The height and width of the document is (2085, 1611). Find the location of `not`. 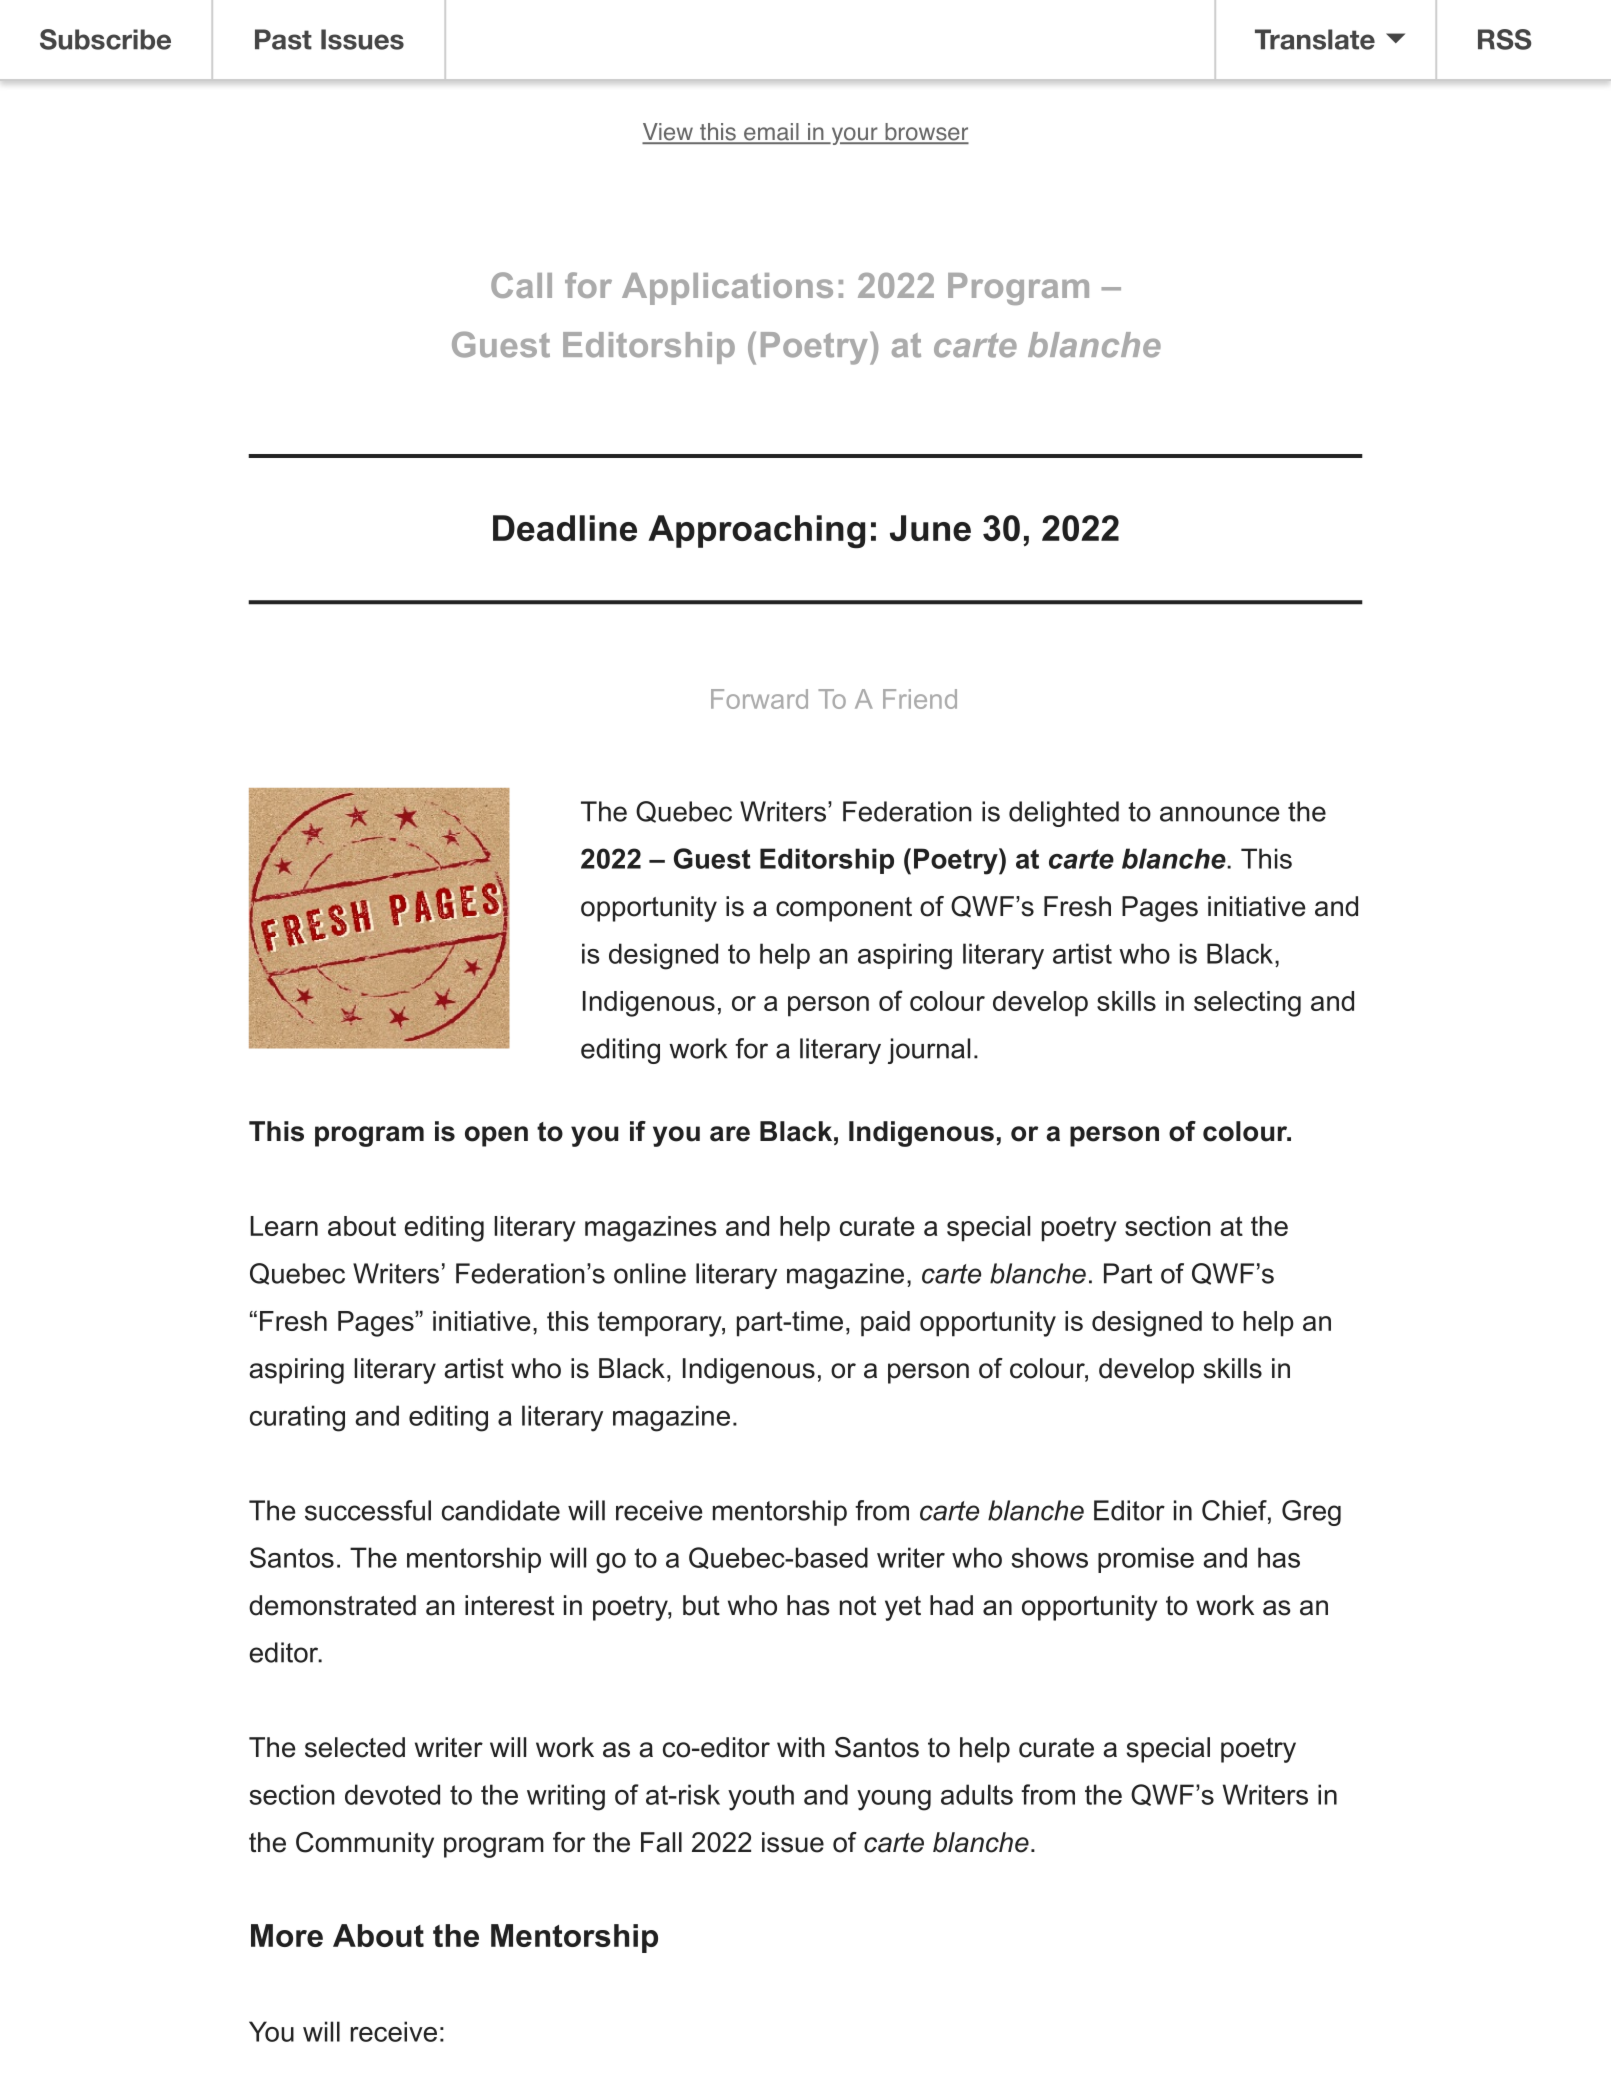

not is located at coordinates (858, 1606).
